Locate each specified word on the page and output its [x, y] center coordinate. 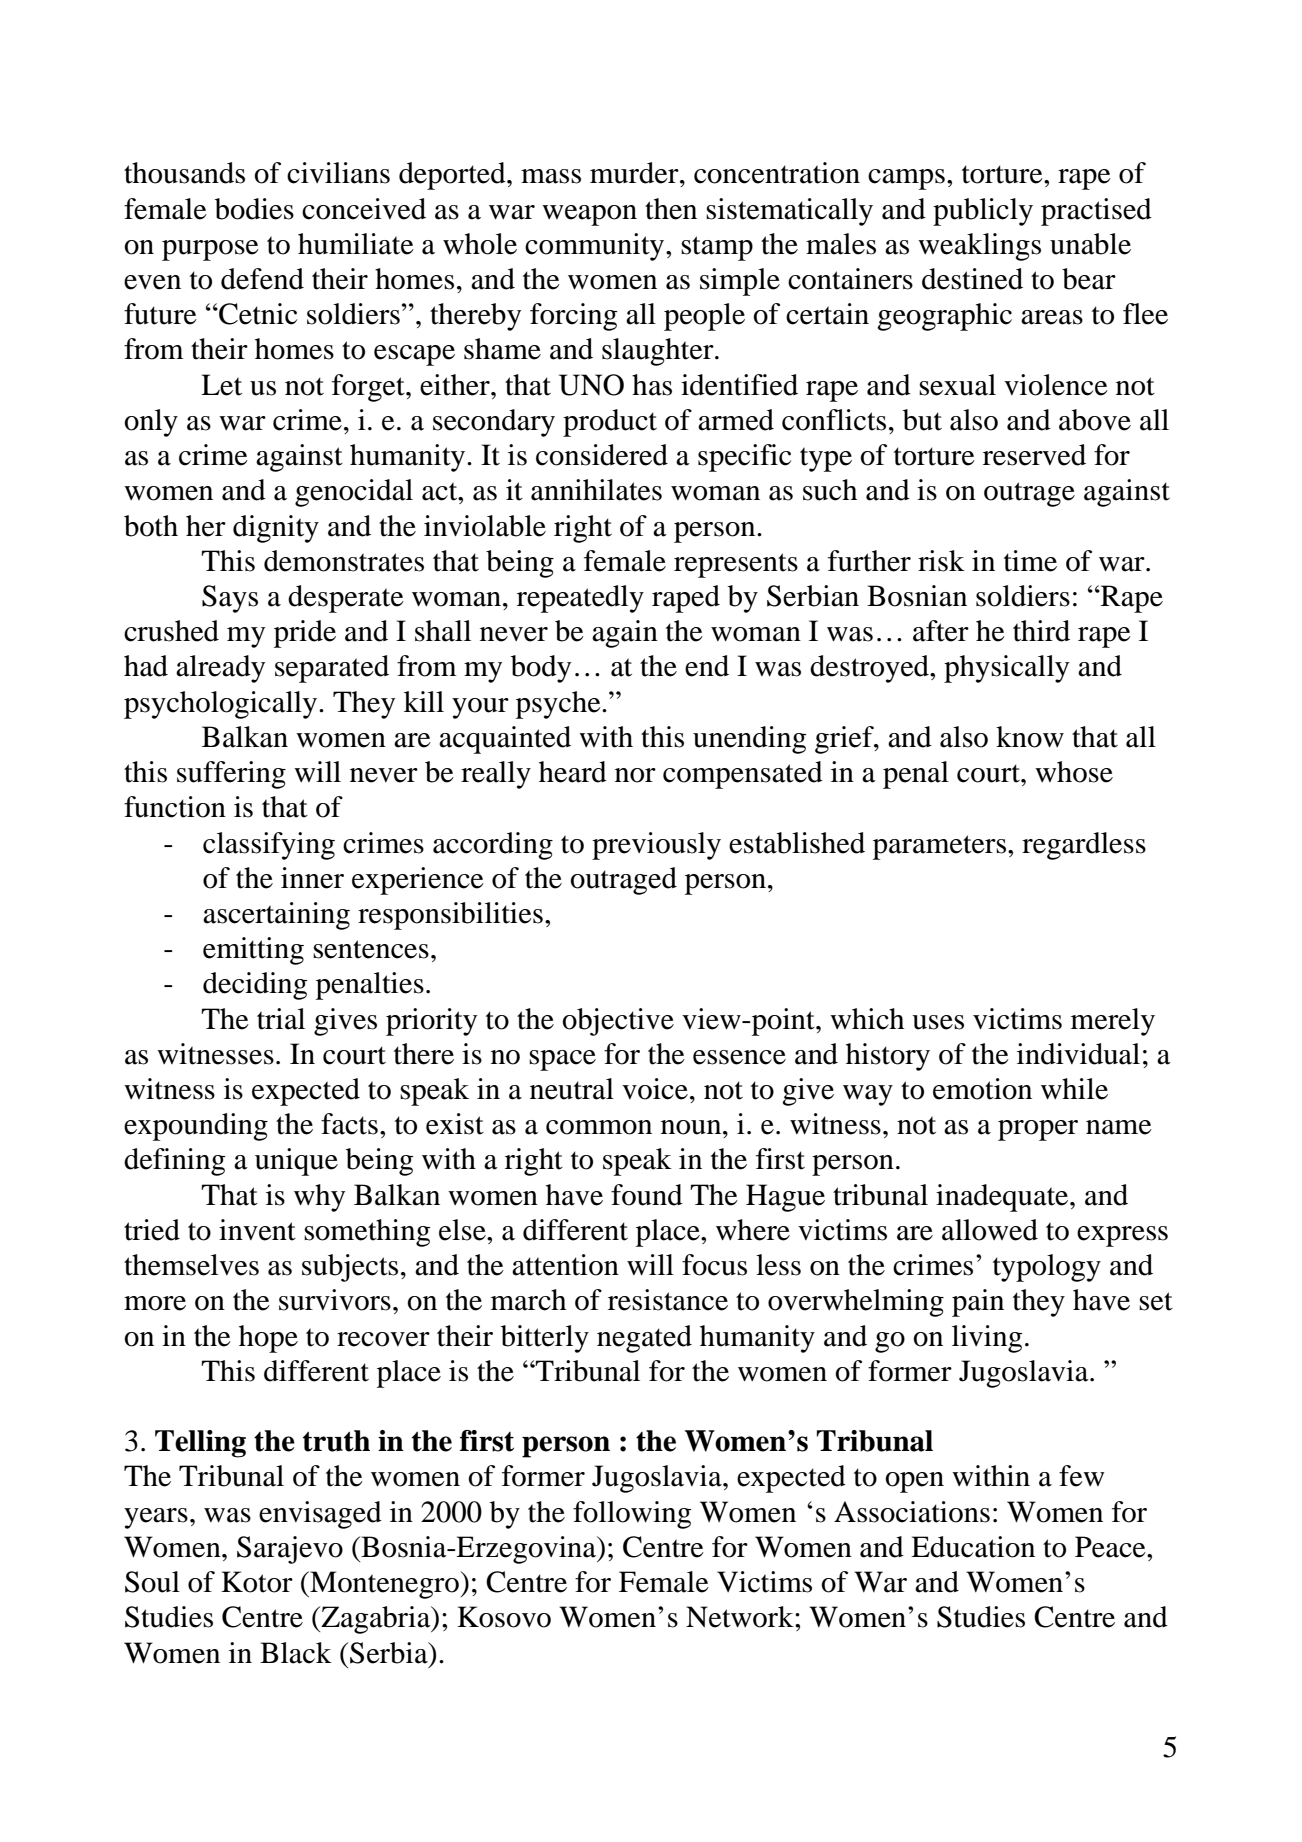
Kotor [257, 1582]
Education [973, 1547]
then [671, 209]
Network [741, 1617]
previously [656, 846]
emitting [253, 951]
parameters [939, 847]
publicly [983, 212]
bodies [254, 209]
